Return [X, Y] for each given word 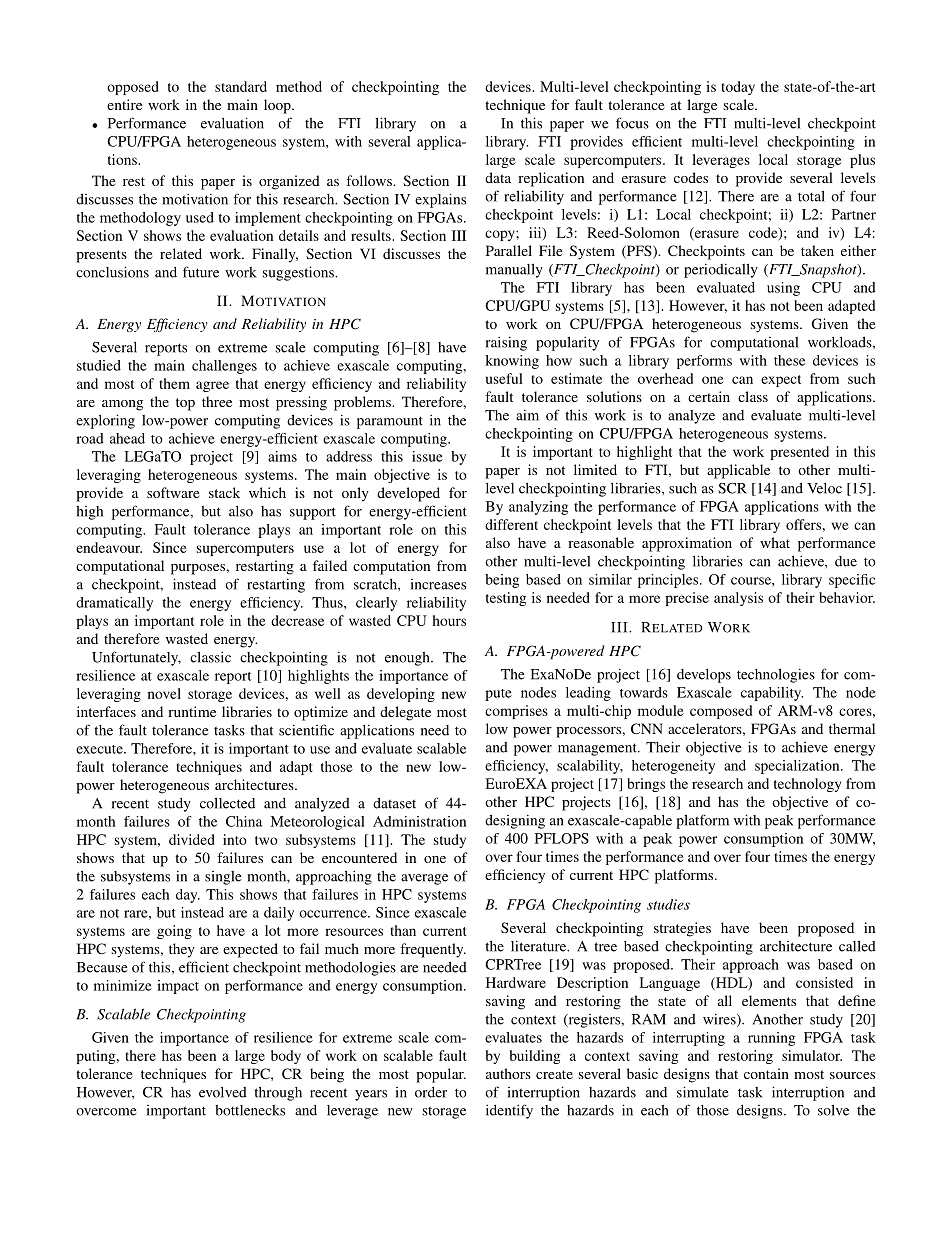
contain [766, 1073]
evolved [223, 1092]
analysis [738, 599]
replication [551, 179]
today [738, 88]
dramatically [114, 604]
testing [506, 599]
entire [124, 104]
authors [508, 1073]
